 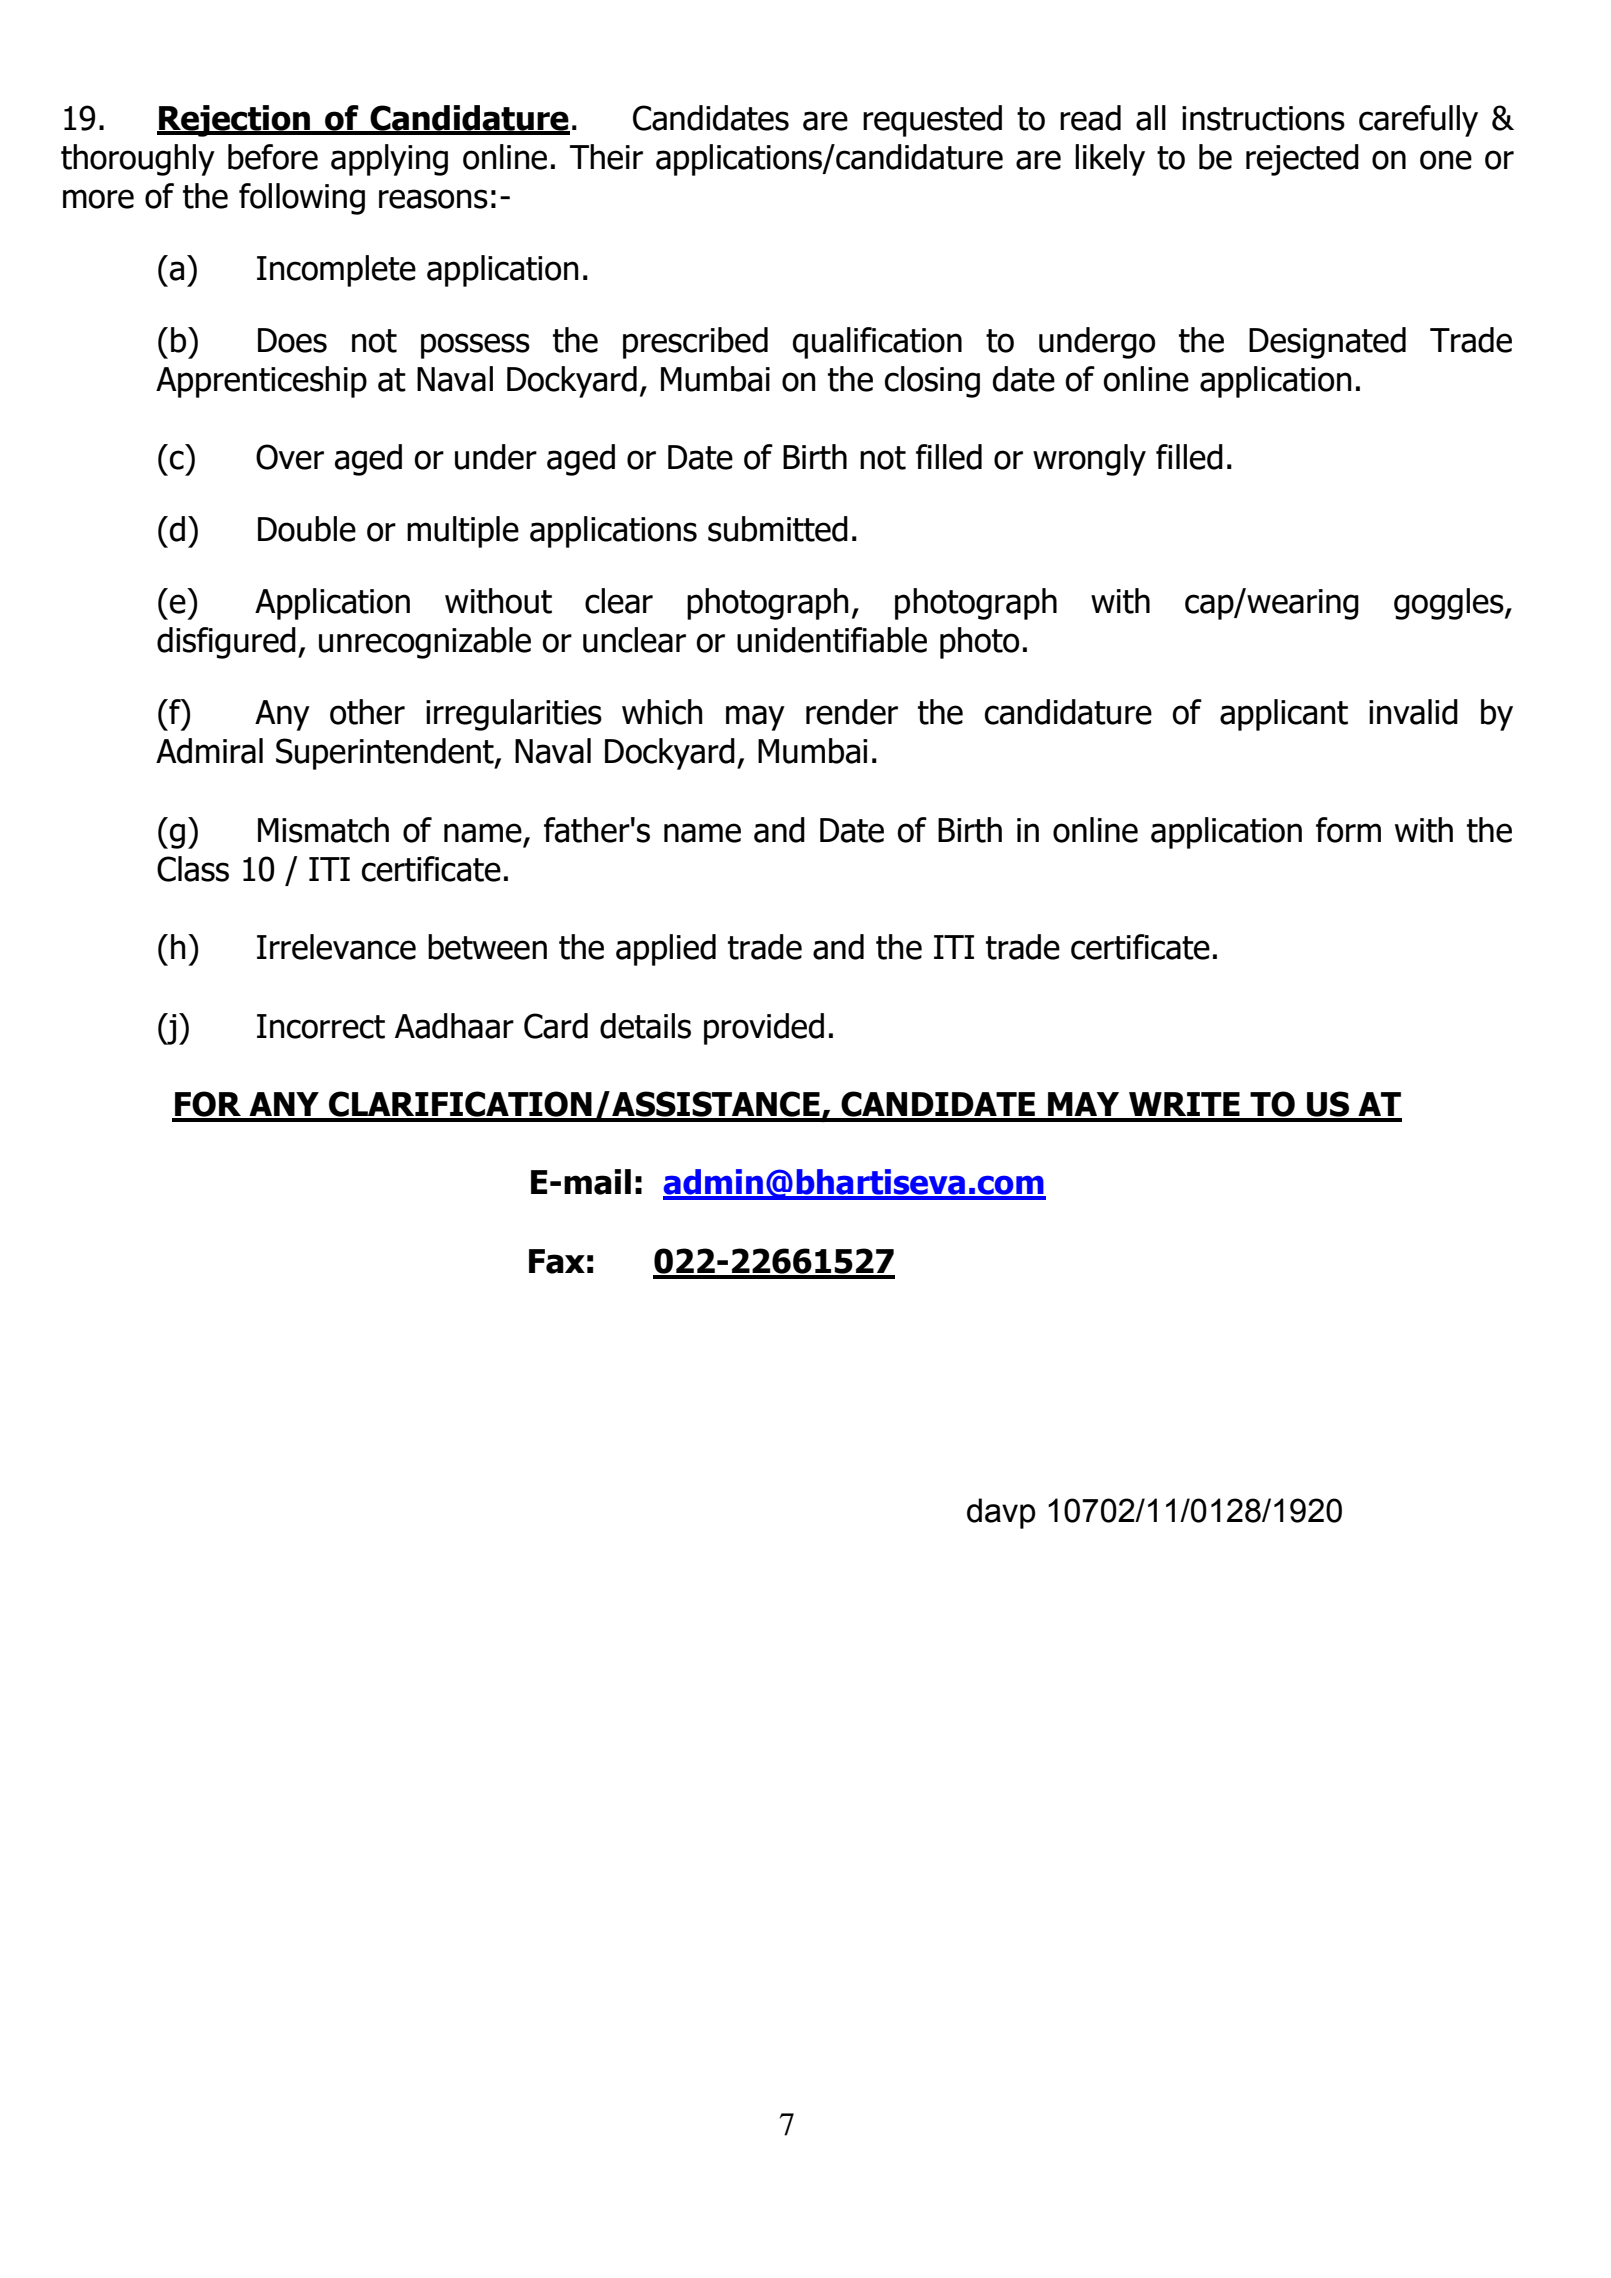 I want to click on Incorrect, so click(x=321, y=1026).
